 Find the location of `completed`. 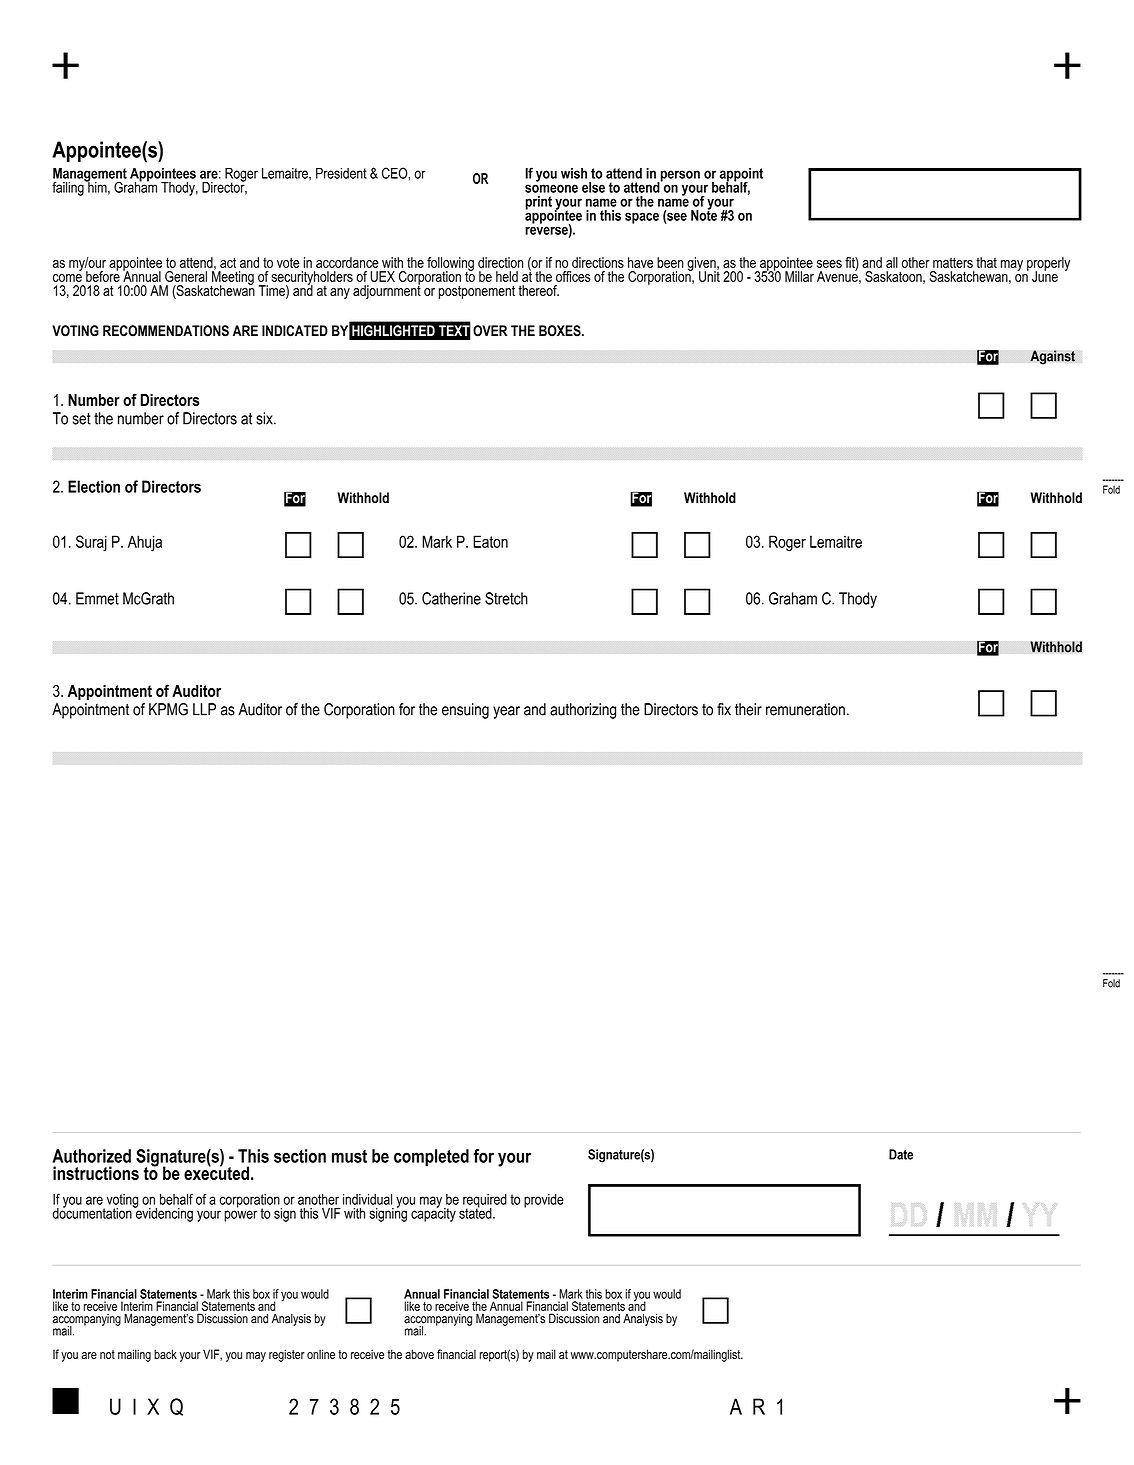

completed is located at coordinates (431, 1158).
